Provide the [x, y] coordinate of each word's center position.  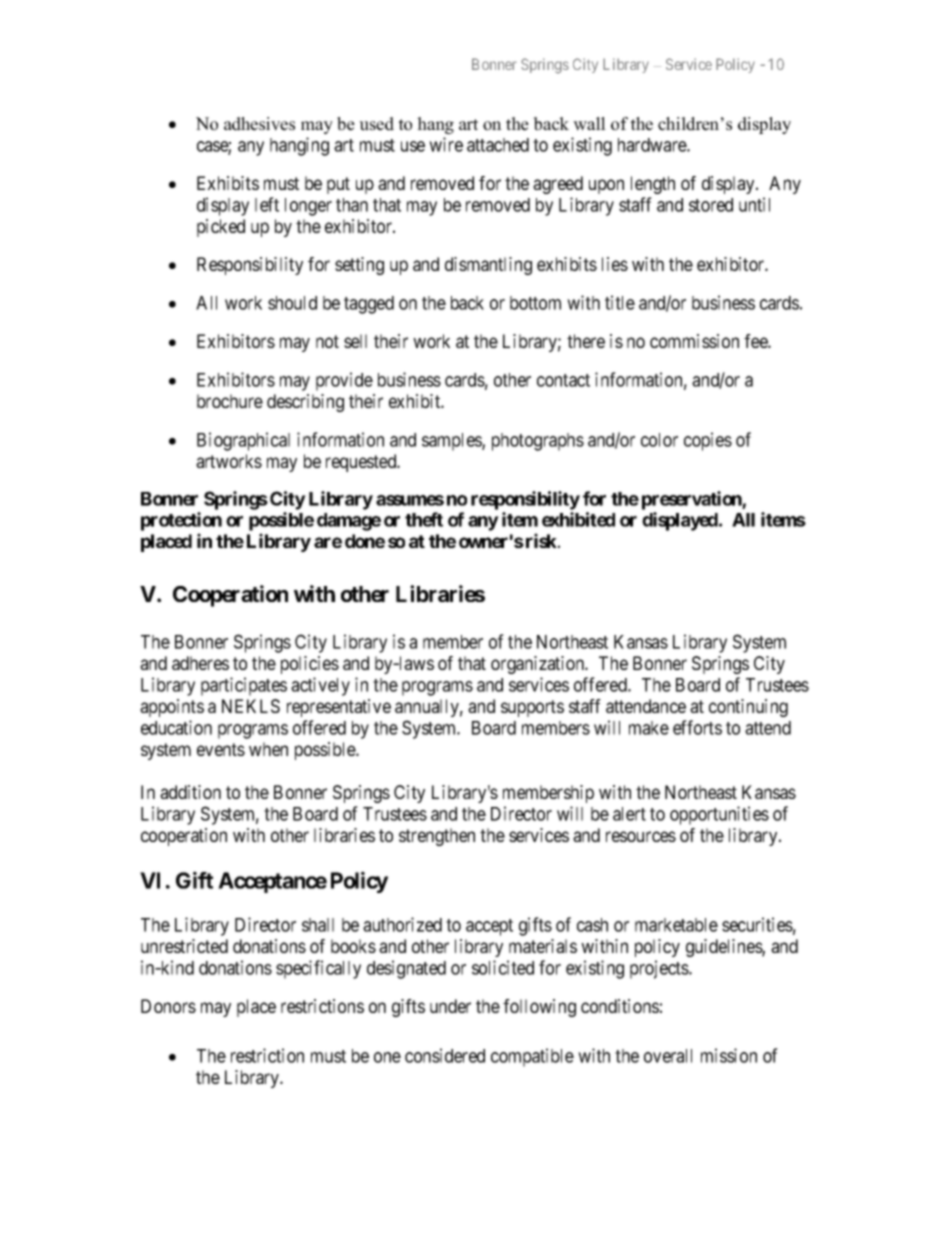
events [221, 749]
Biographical [243, 441]
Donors [168, 1006]
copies [708, 441]
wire [446, 144]
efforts [697, 727]
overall [668, 1056]
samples [452, 442]
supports [532, 708]
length [653, 185]
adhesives [259, 124]
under [450, 1006]
